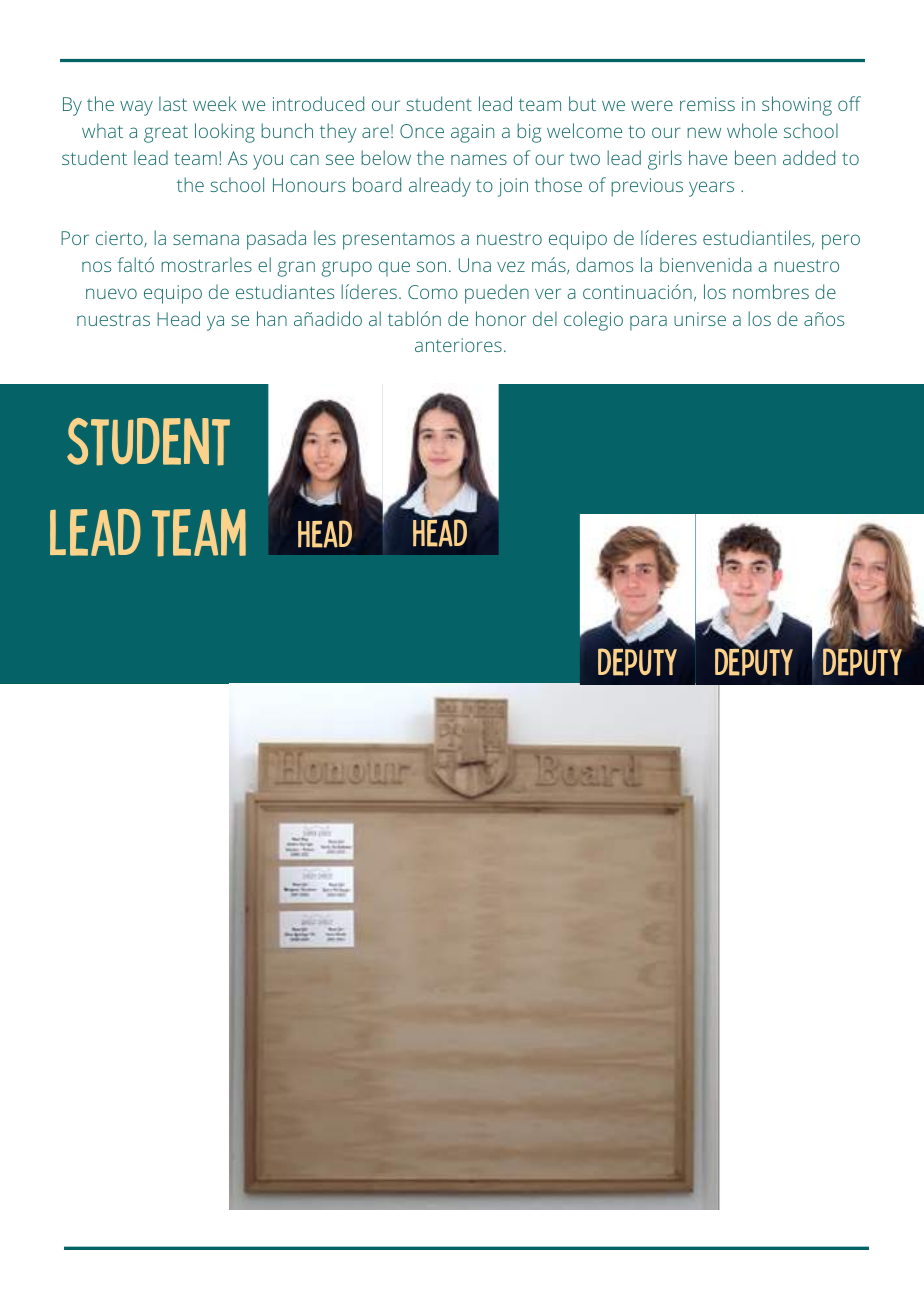 Image resolution: width=924 pixels, height=1308 pixels. What do you see at coordinates (841, 242) in the document?
I see `pero` at bounding box center [841, 242].
